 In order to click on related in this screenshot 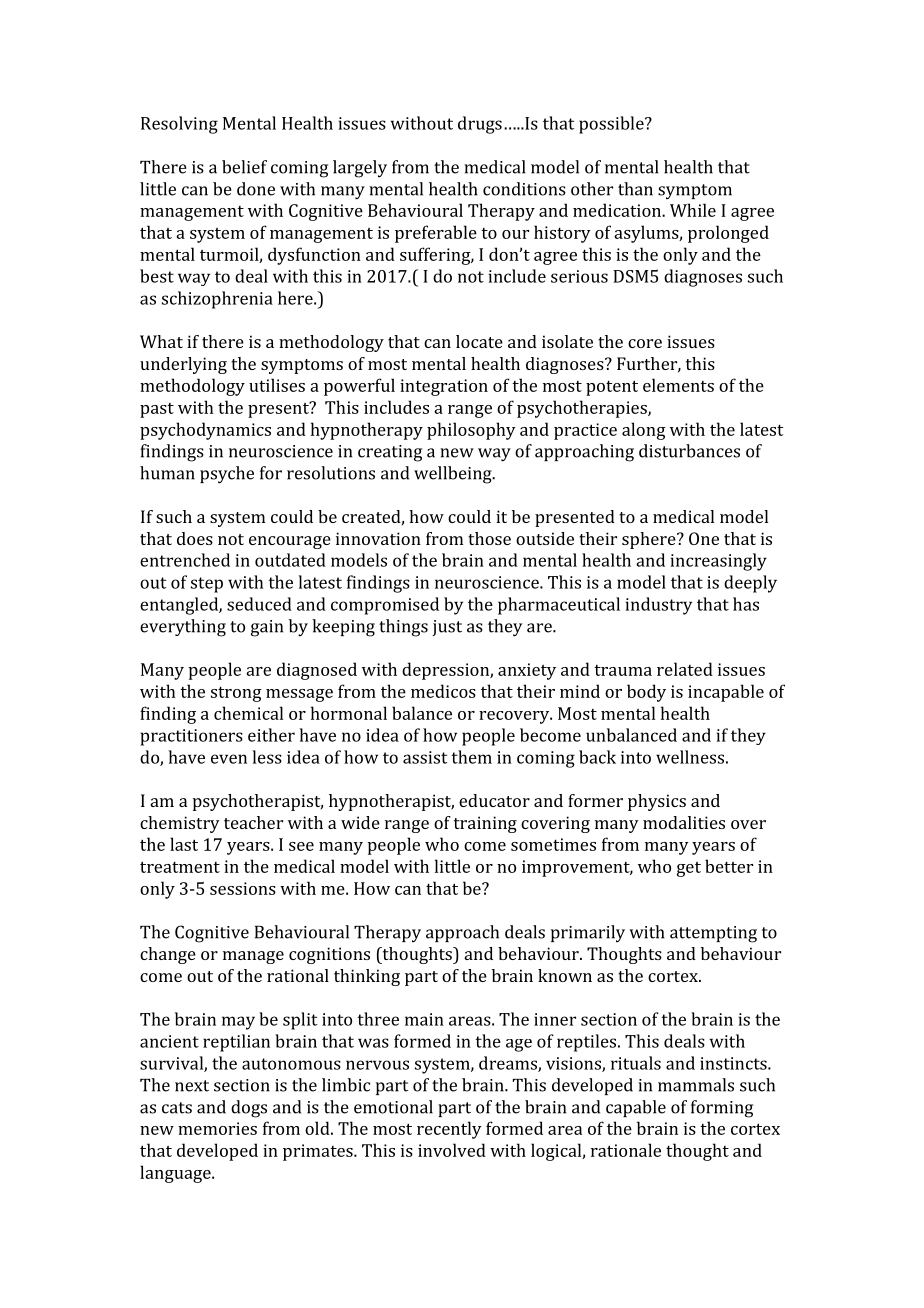, I will do `click(685, 669)`.
